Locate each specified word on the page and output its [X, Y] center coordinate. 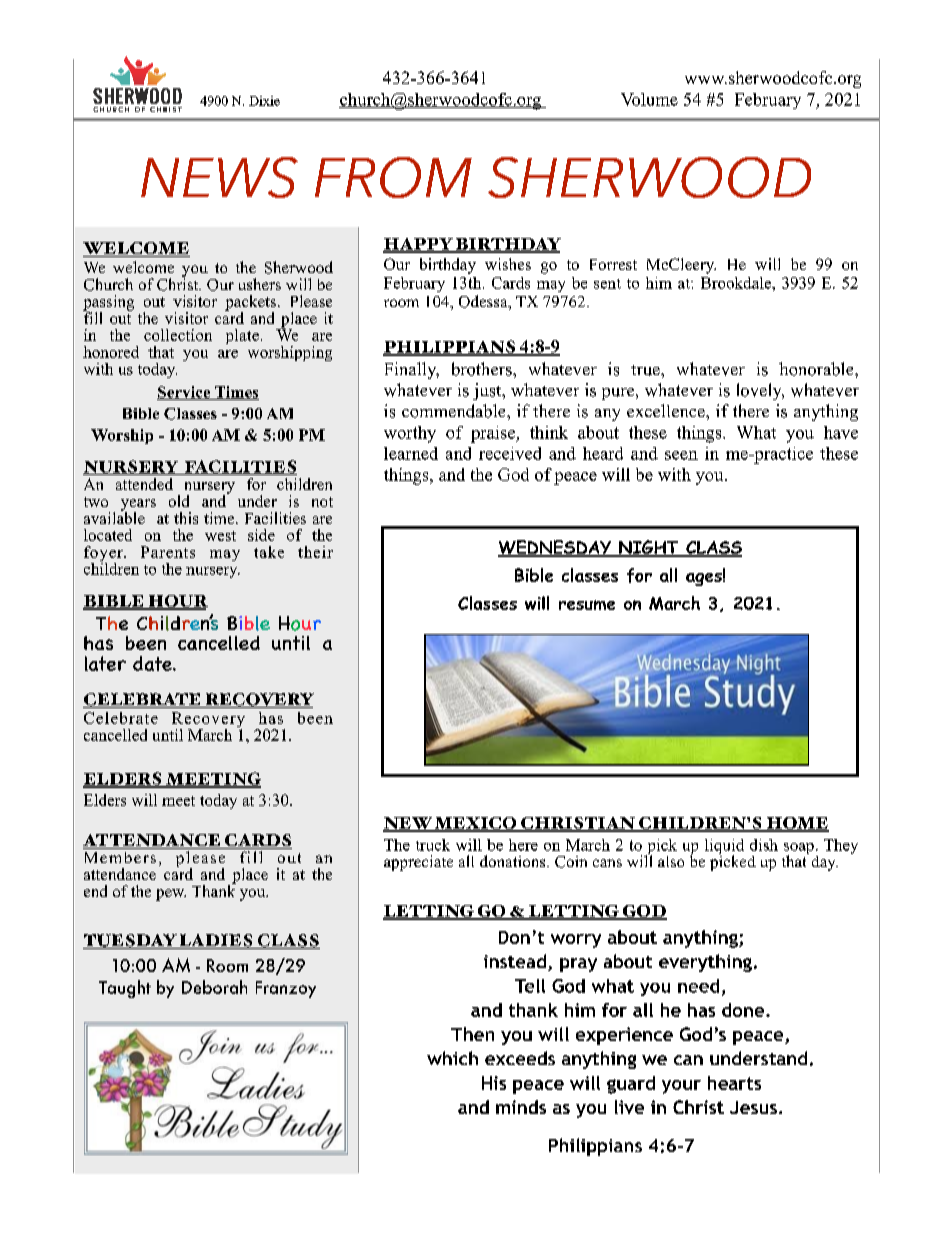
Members [120, 857]
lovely [760, 391]
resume [587, 605]
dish [764, 845]
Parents [168, 552]
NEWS [219, 177]
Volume [649, 99]
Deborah [214, 987]
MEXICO [476, 824]
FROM [393, 177]
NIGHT [649, 548]
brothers [483, 369]
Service [185, 393]
